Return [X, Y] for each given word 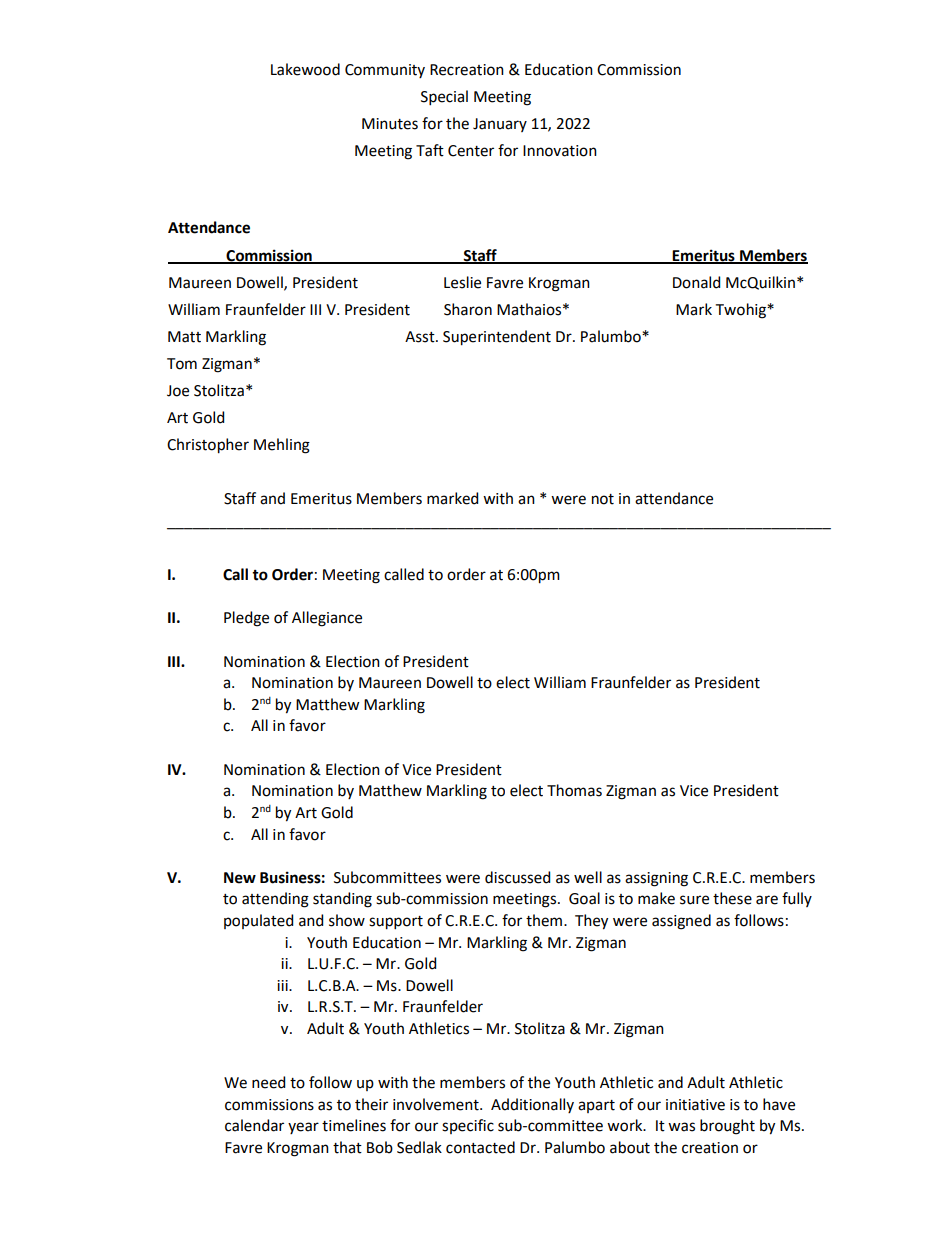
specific [468, 1126]
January [500, 125]
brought [727, 1127]
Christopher [208, 446]
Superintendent [497, 338]
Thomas [574, 790]
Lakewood [305, 69]
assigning [656, 879]
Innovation [560, 151]
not [603, 499]
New [240, 878]
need [268, 1082]
